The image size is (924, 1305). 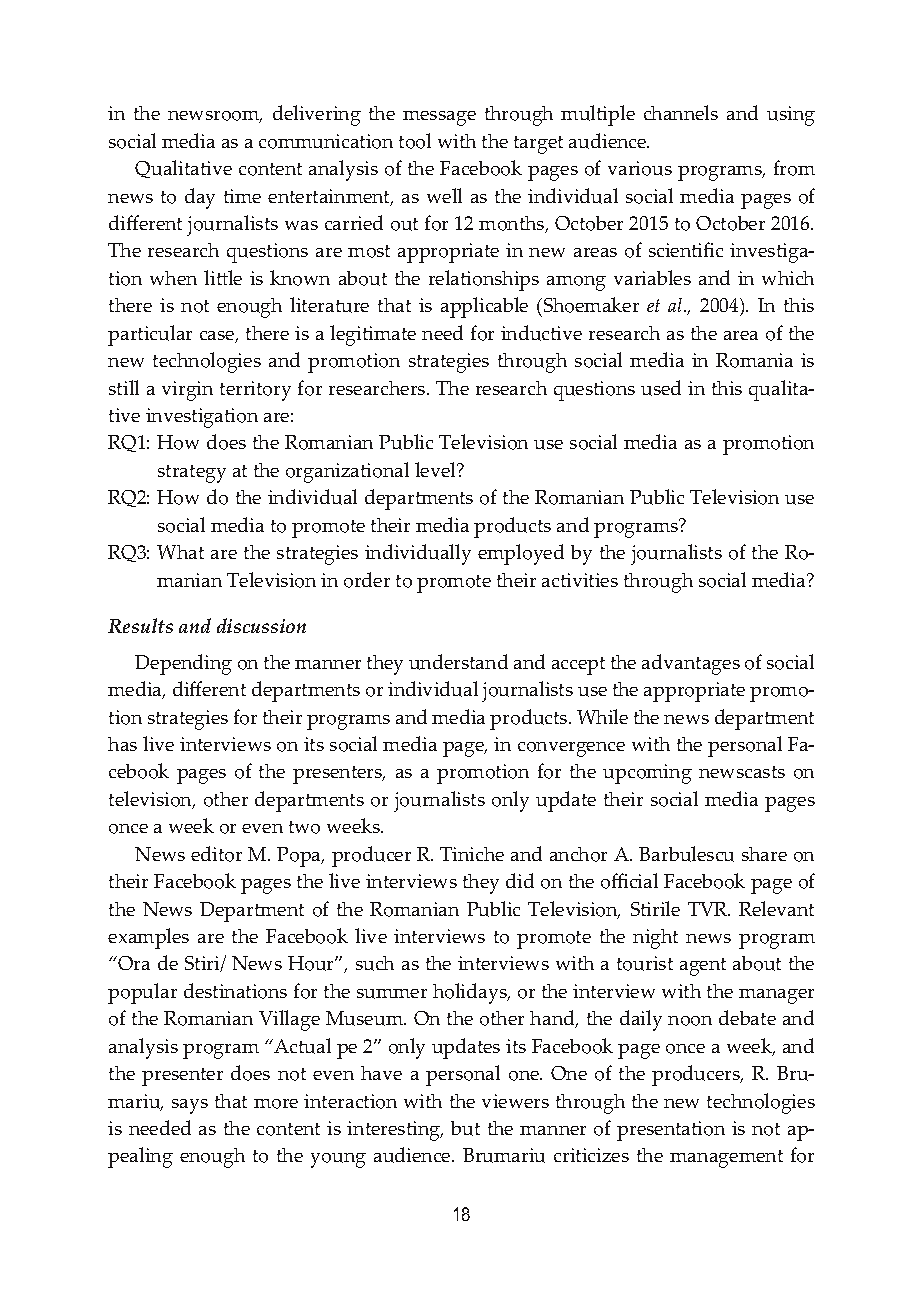 I want to click on channels, so click(x=681, y=112).
